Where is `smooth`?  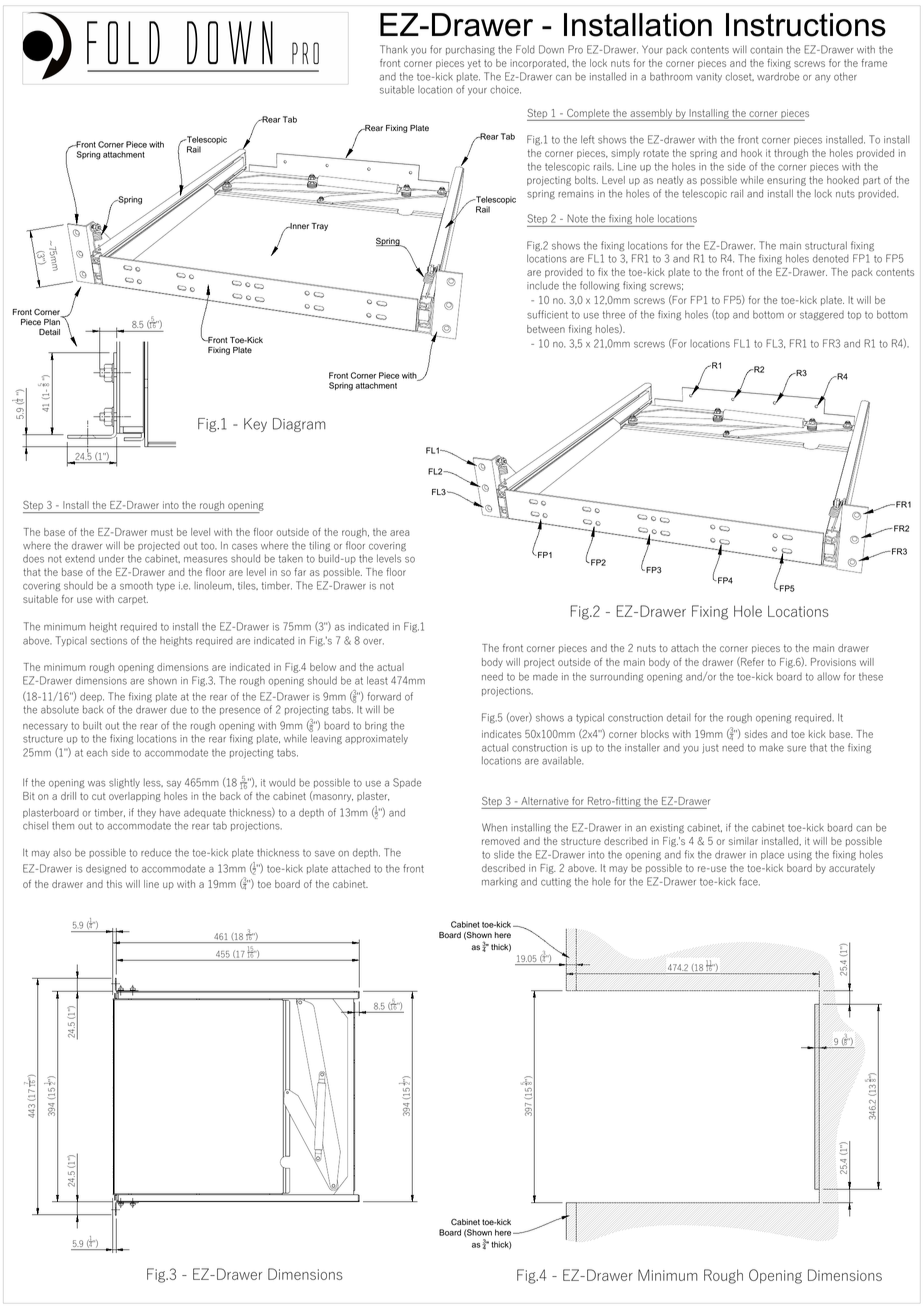 smooth is located at coordinates (136, 585).
